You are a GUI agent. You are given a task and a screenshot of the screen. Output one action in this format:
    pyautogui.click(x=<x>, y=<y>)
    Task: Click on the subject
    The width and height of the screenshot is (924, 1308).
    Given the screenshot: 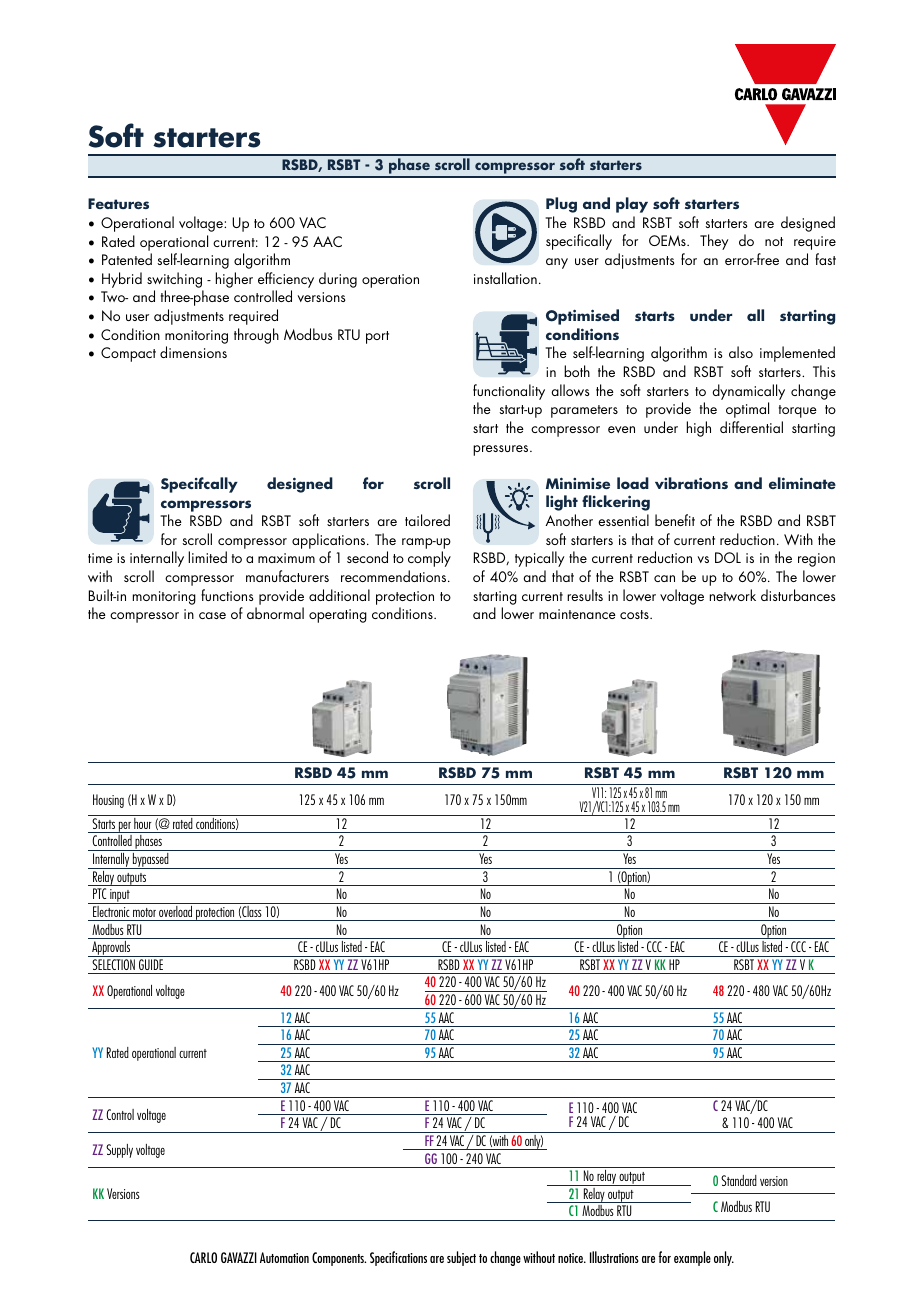 What is the action you would take?
    pyautogui.click(x=461, y=1258)
